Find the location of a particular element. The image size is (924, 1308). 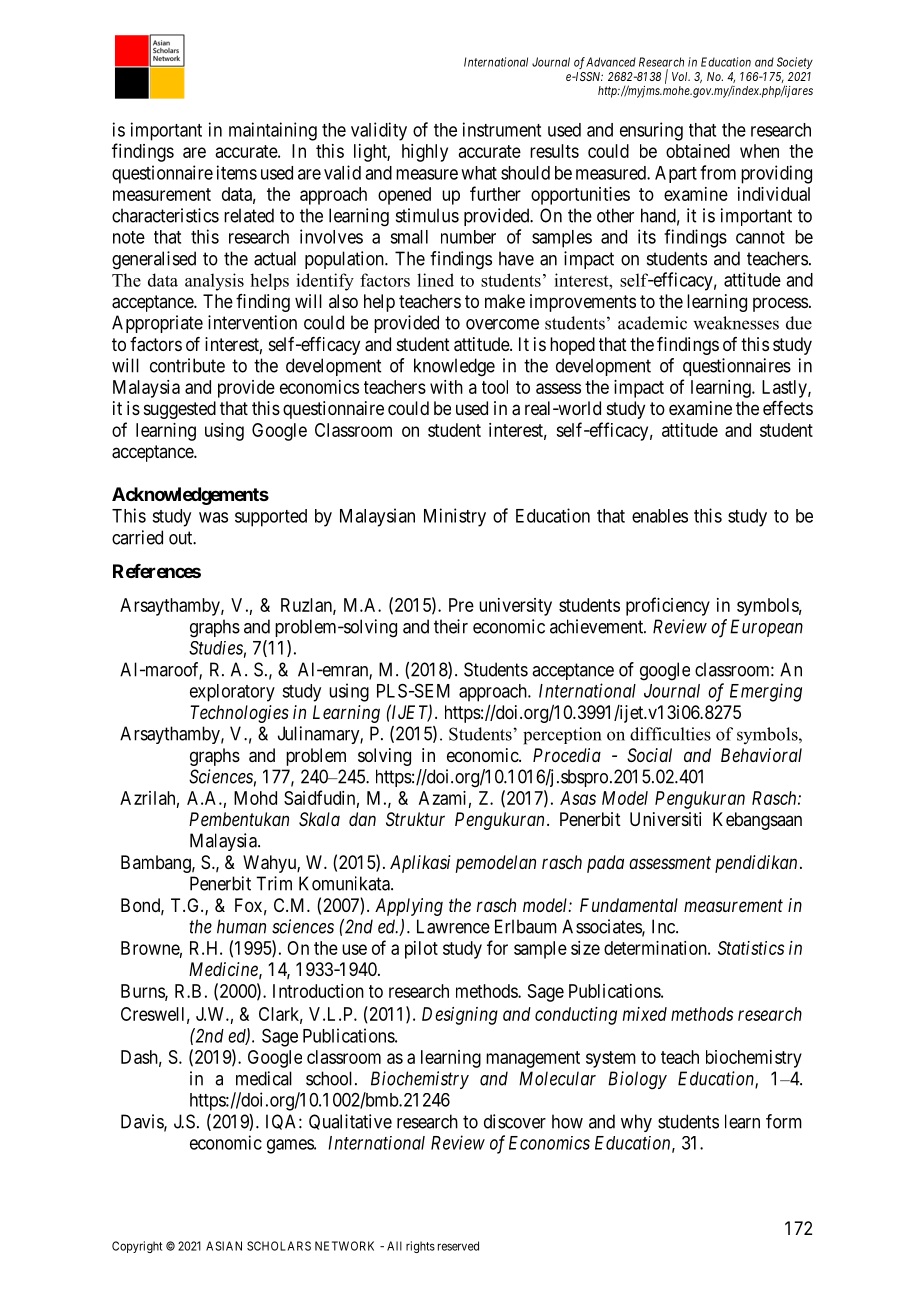

obtained is located at coordinates (698, 151).
